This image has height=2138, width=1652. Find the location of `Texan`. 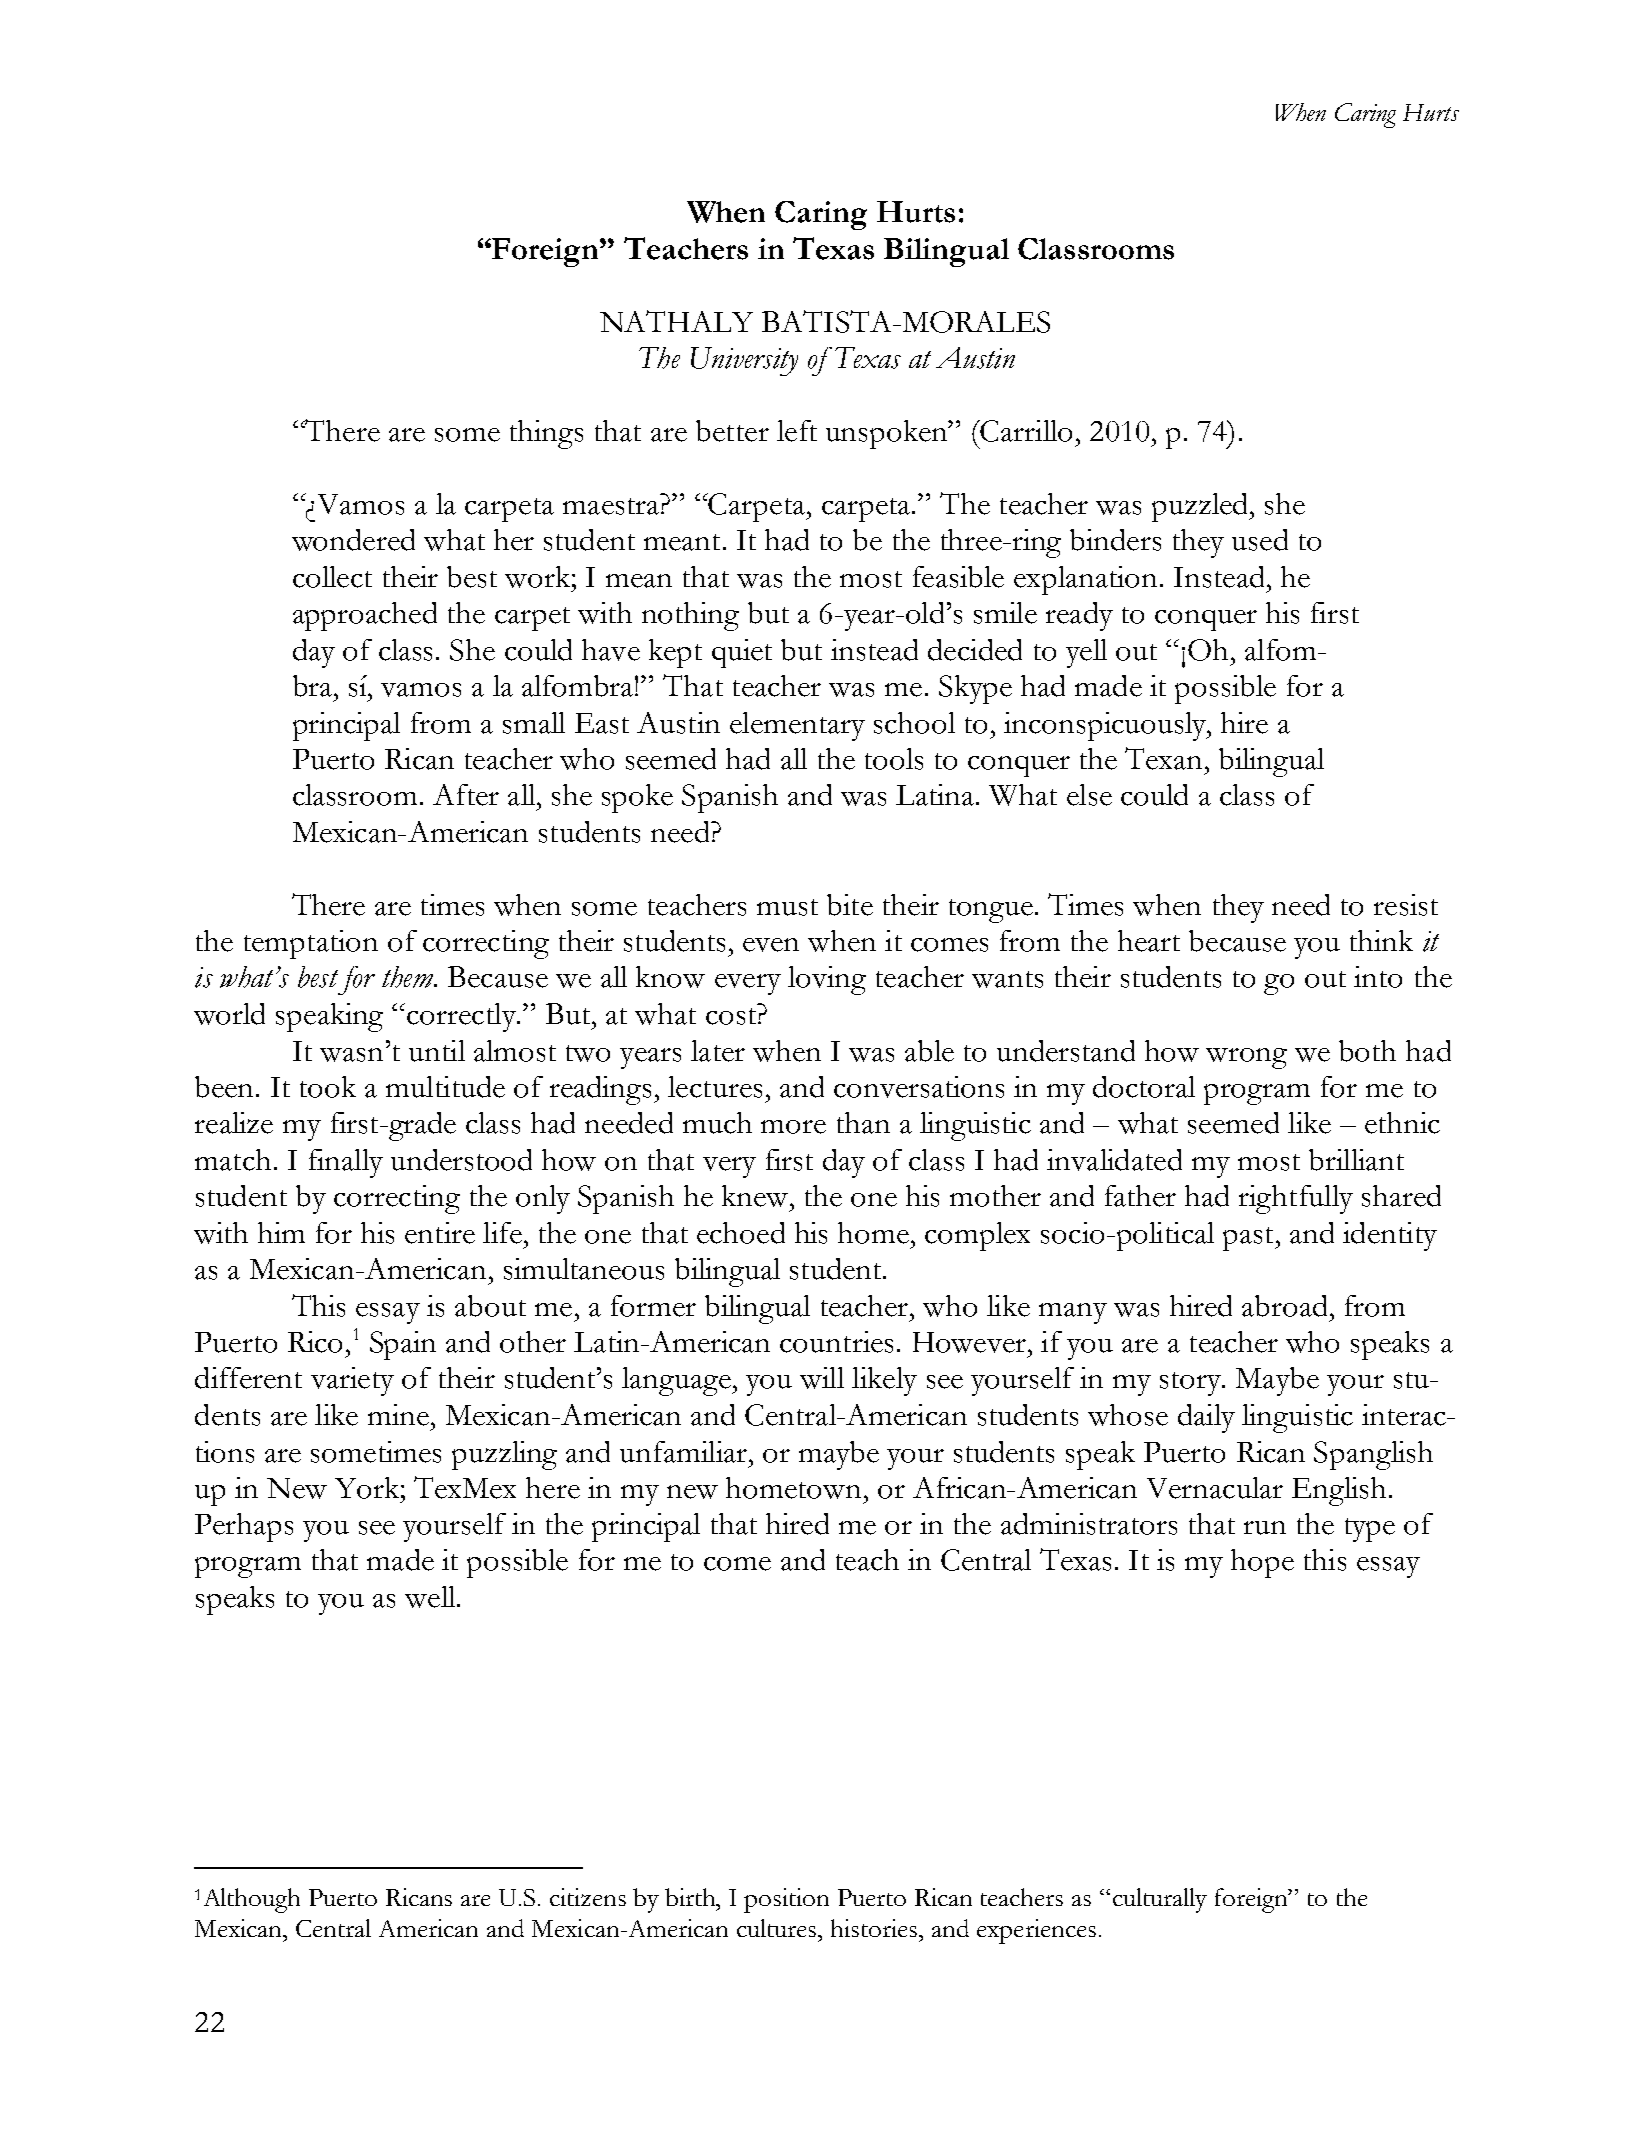

Texan is located at coordinates (1165, 758).
